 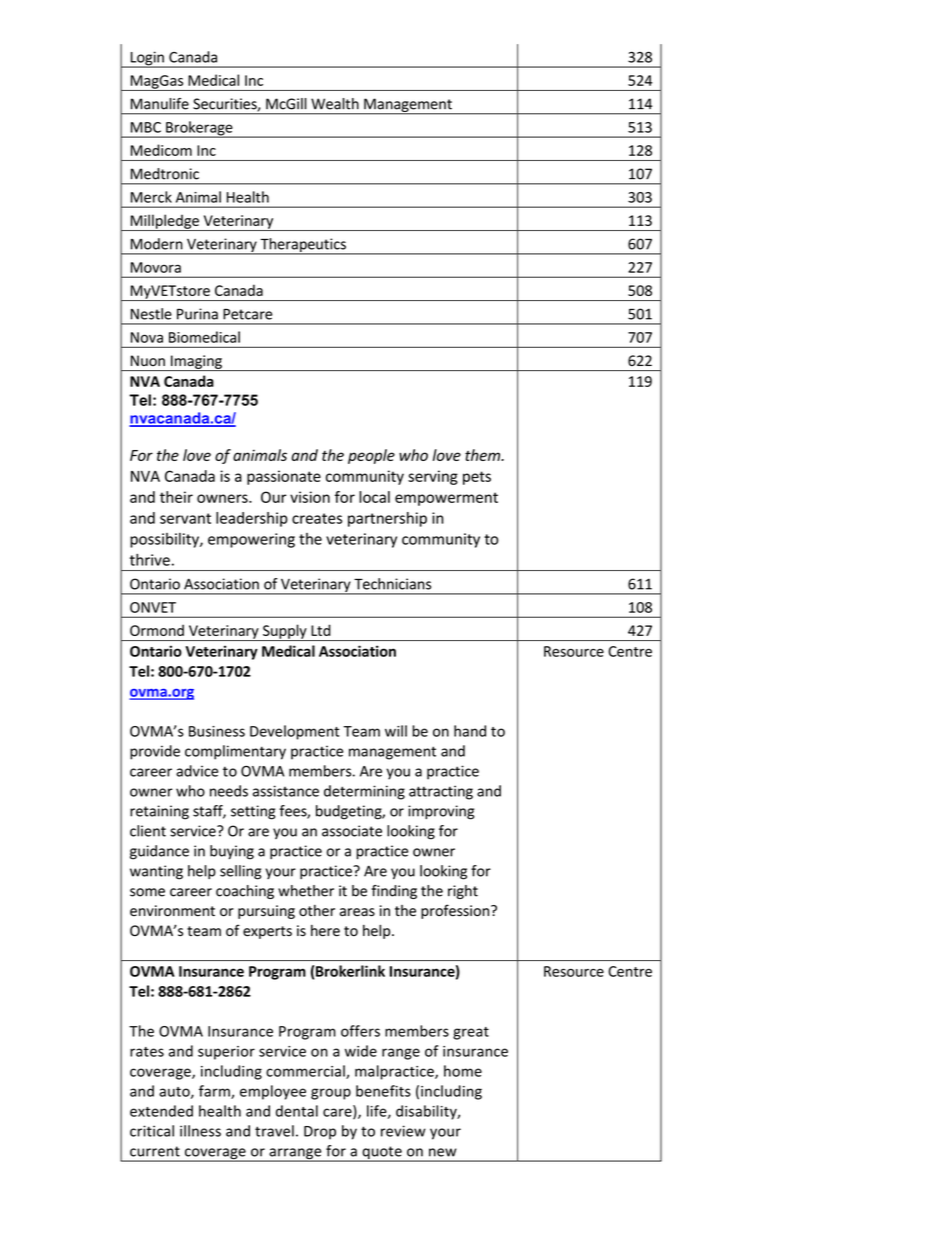 What do you see at coordinates (197, 771) in the document?
I see `advice` at bounding box center [197, 771].
